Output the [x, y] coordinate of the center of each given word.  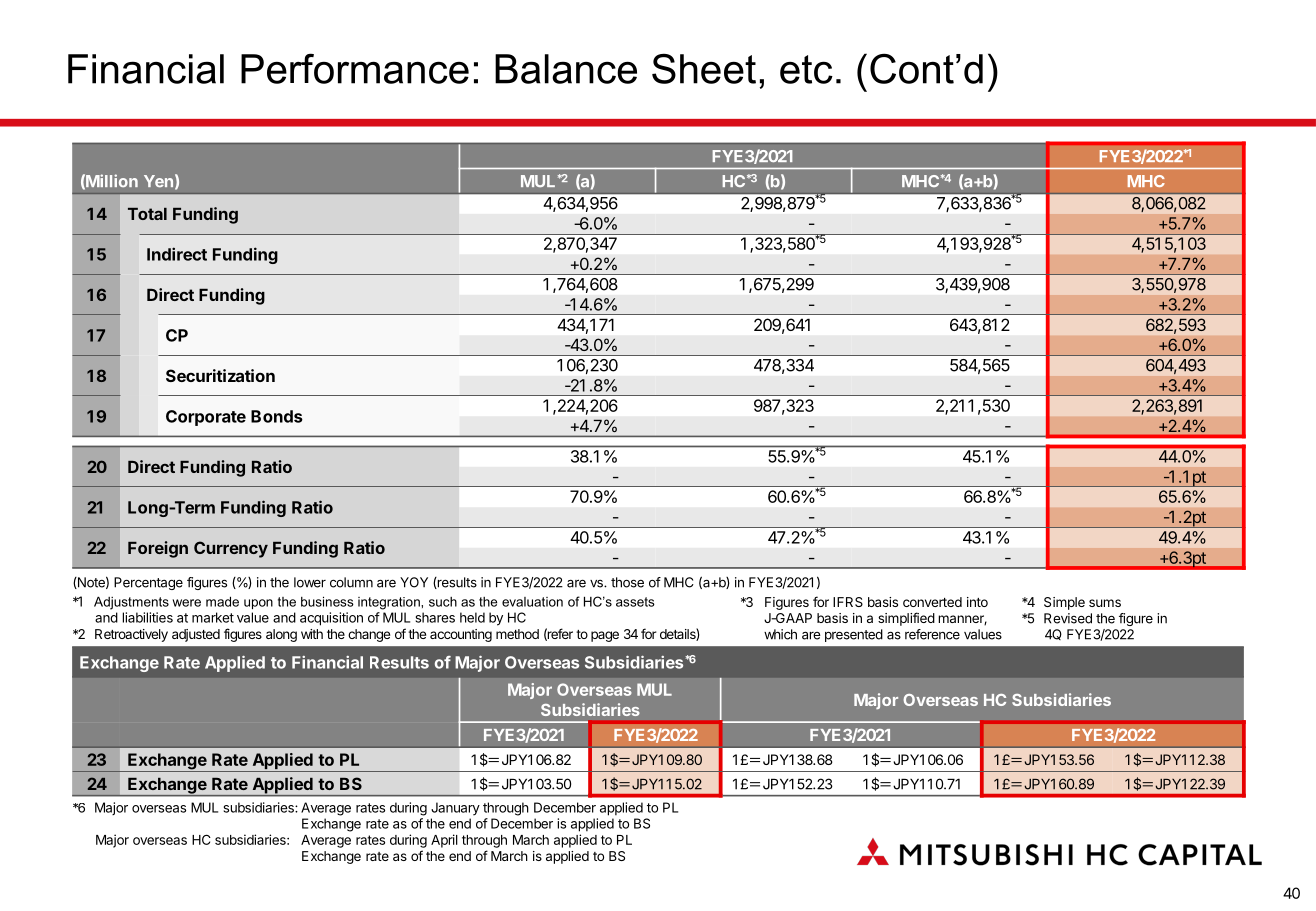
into [977, 602]
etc [806, 69]
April [444, 841]
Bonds [277, 416]
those [627, 582]
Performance [355, 68]
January [455, 809]
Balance [566, 69]
